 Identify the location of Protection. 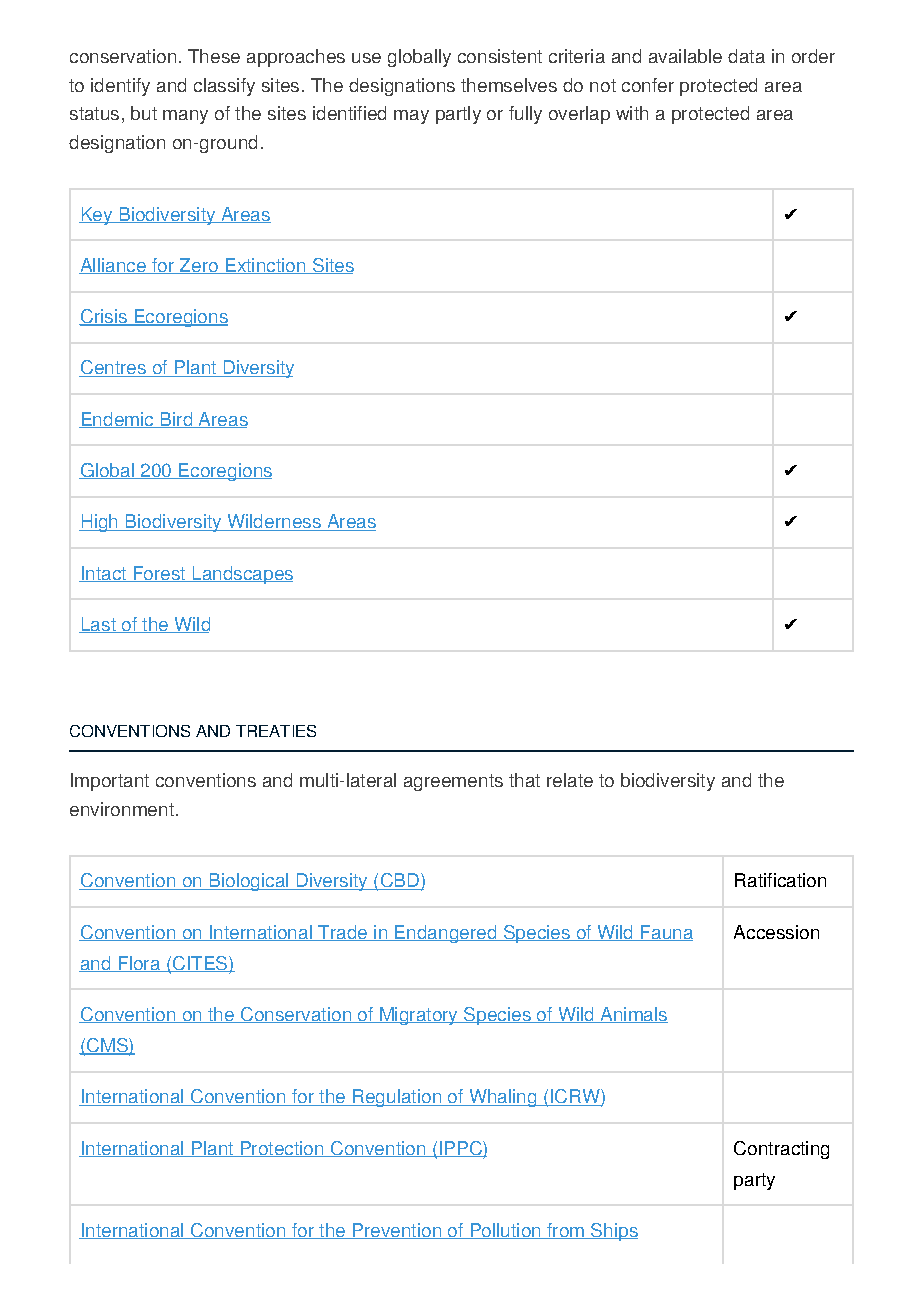
(282, 1149).
